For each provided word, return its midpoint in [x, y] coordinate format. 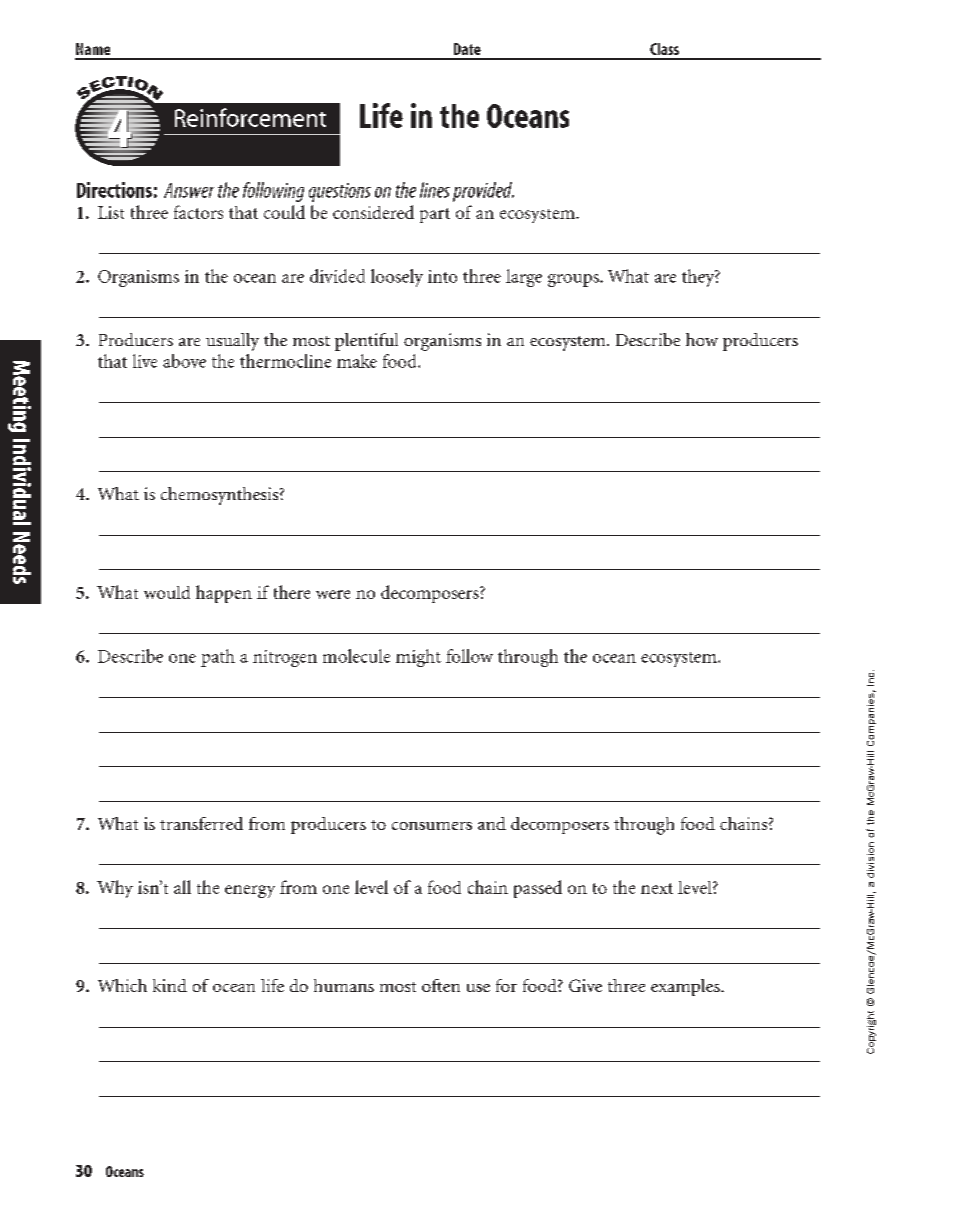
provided [483, 192]
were [333, 594]
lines [435, 190]
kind [170, 985]
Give [585, 985]
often [441, 985]
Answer [189, 190]
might [418, 658]
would [167, 592]
